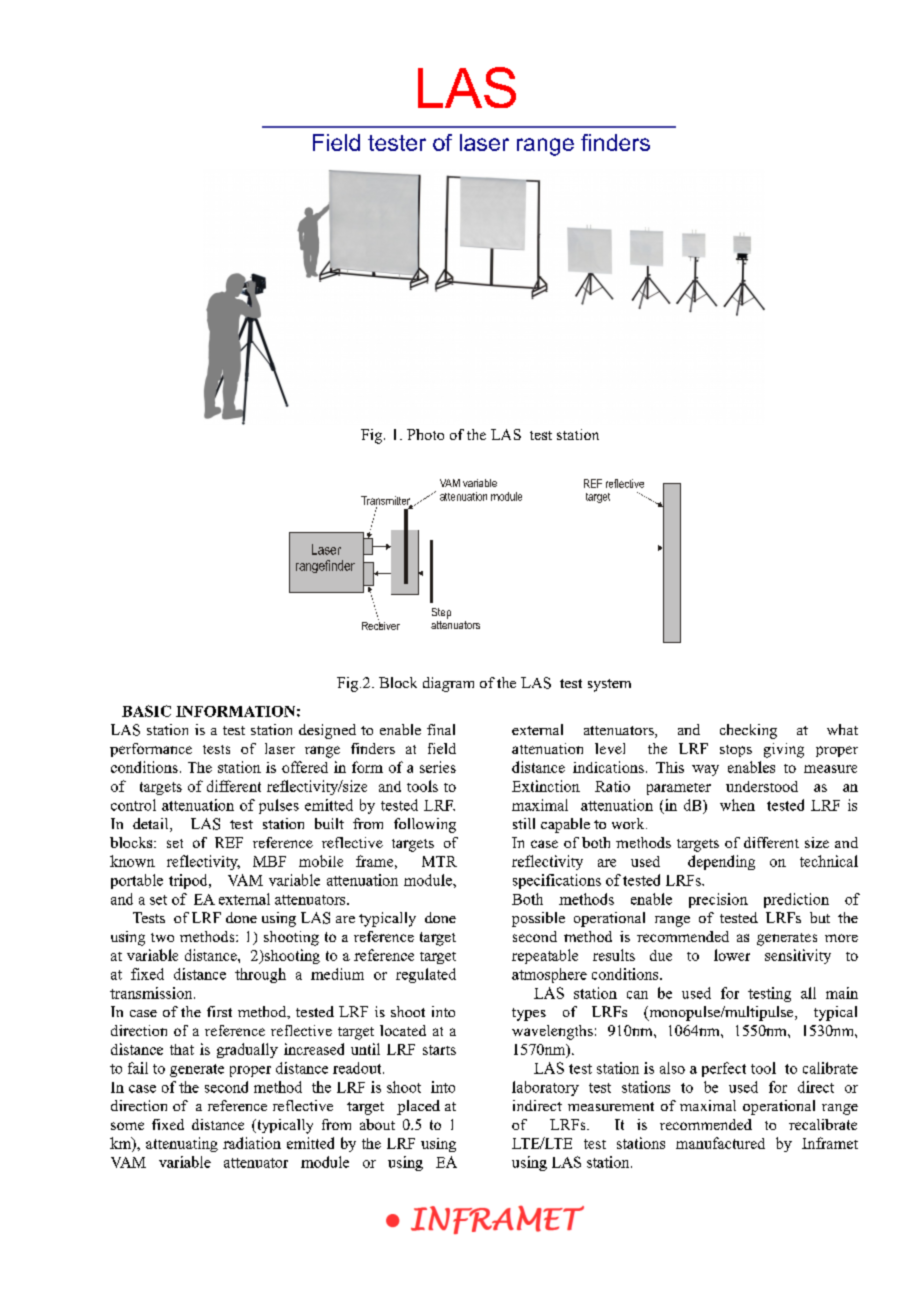 This screenshot has width=924, height=1308. Describe the element at coordinates (182, 1144) in the screenshot. I see `attenuating` at that location.
